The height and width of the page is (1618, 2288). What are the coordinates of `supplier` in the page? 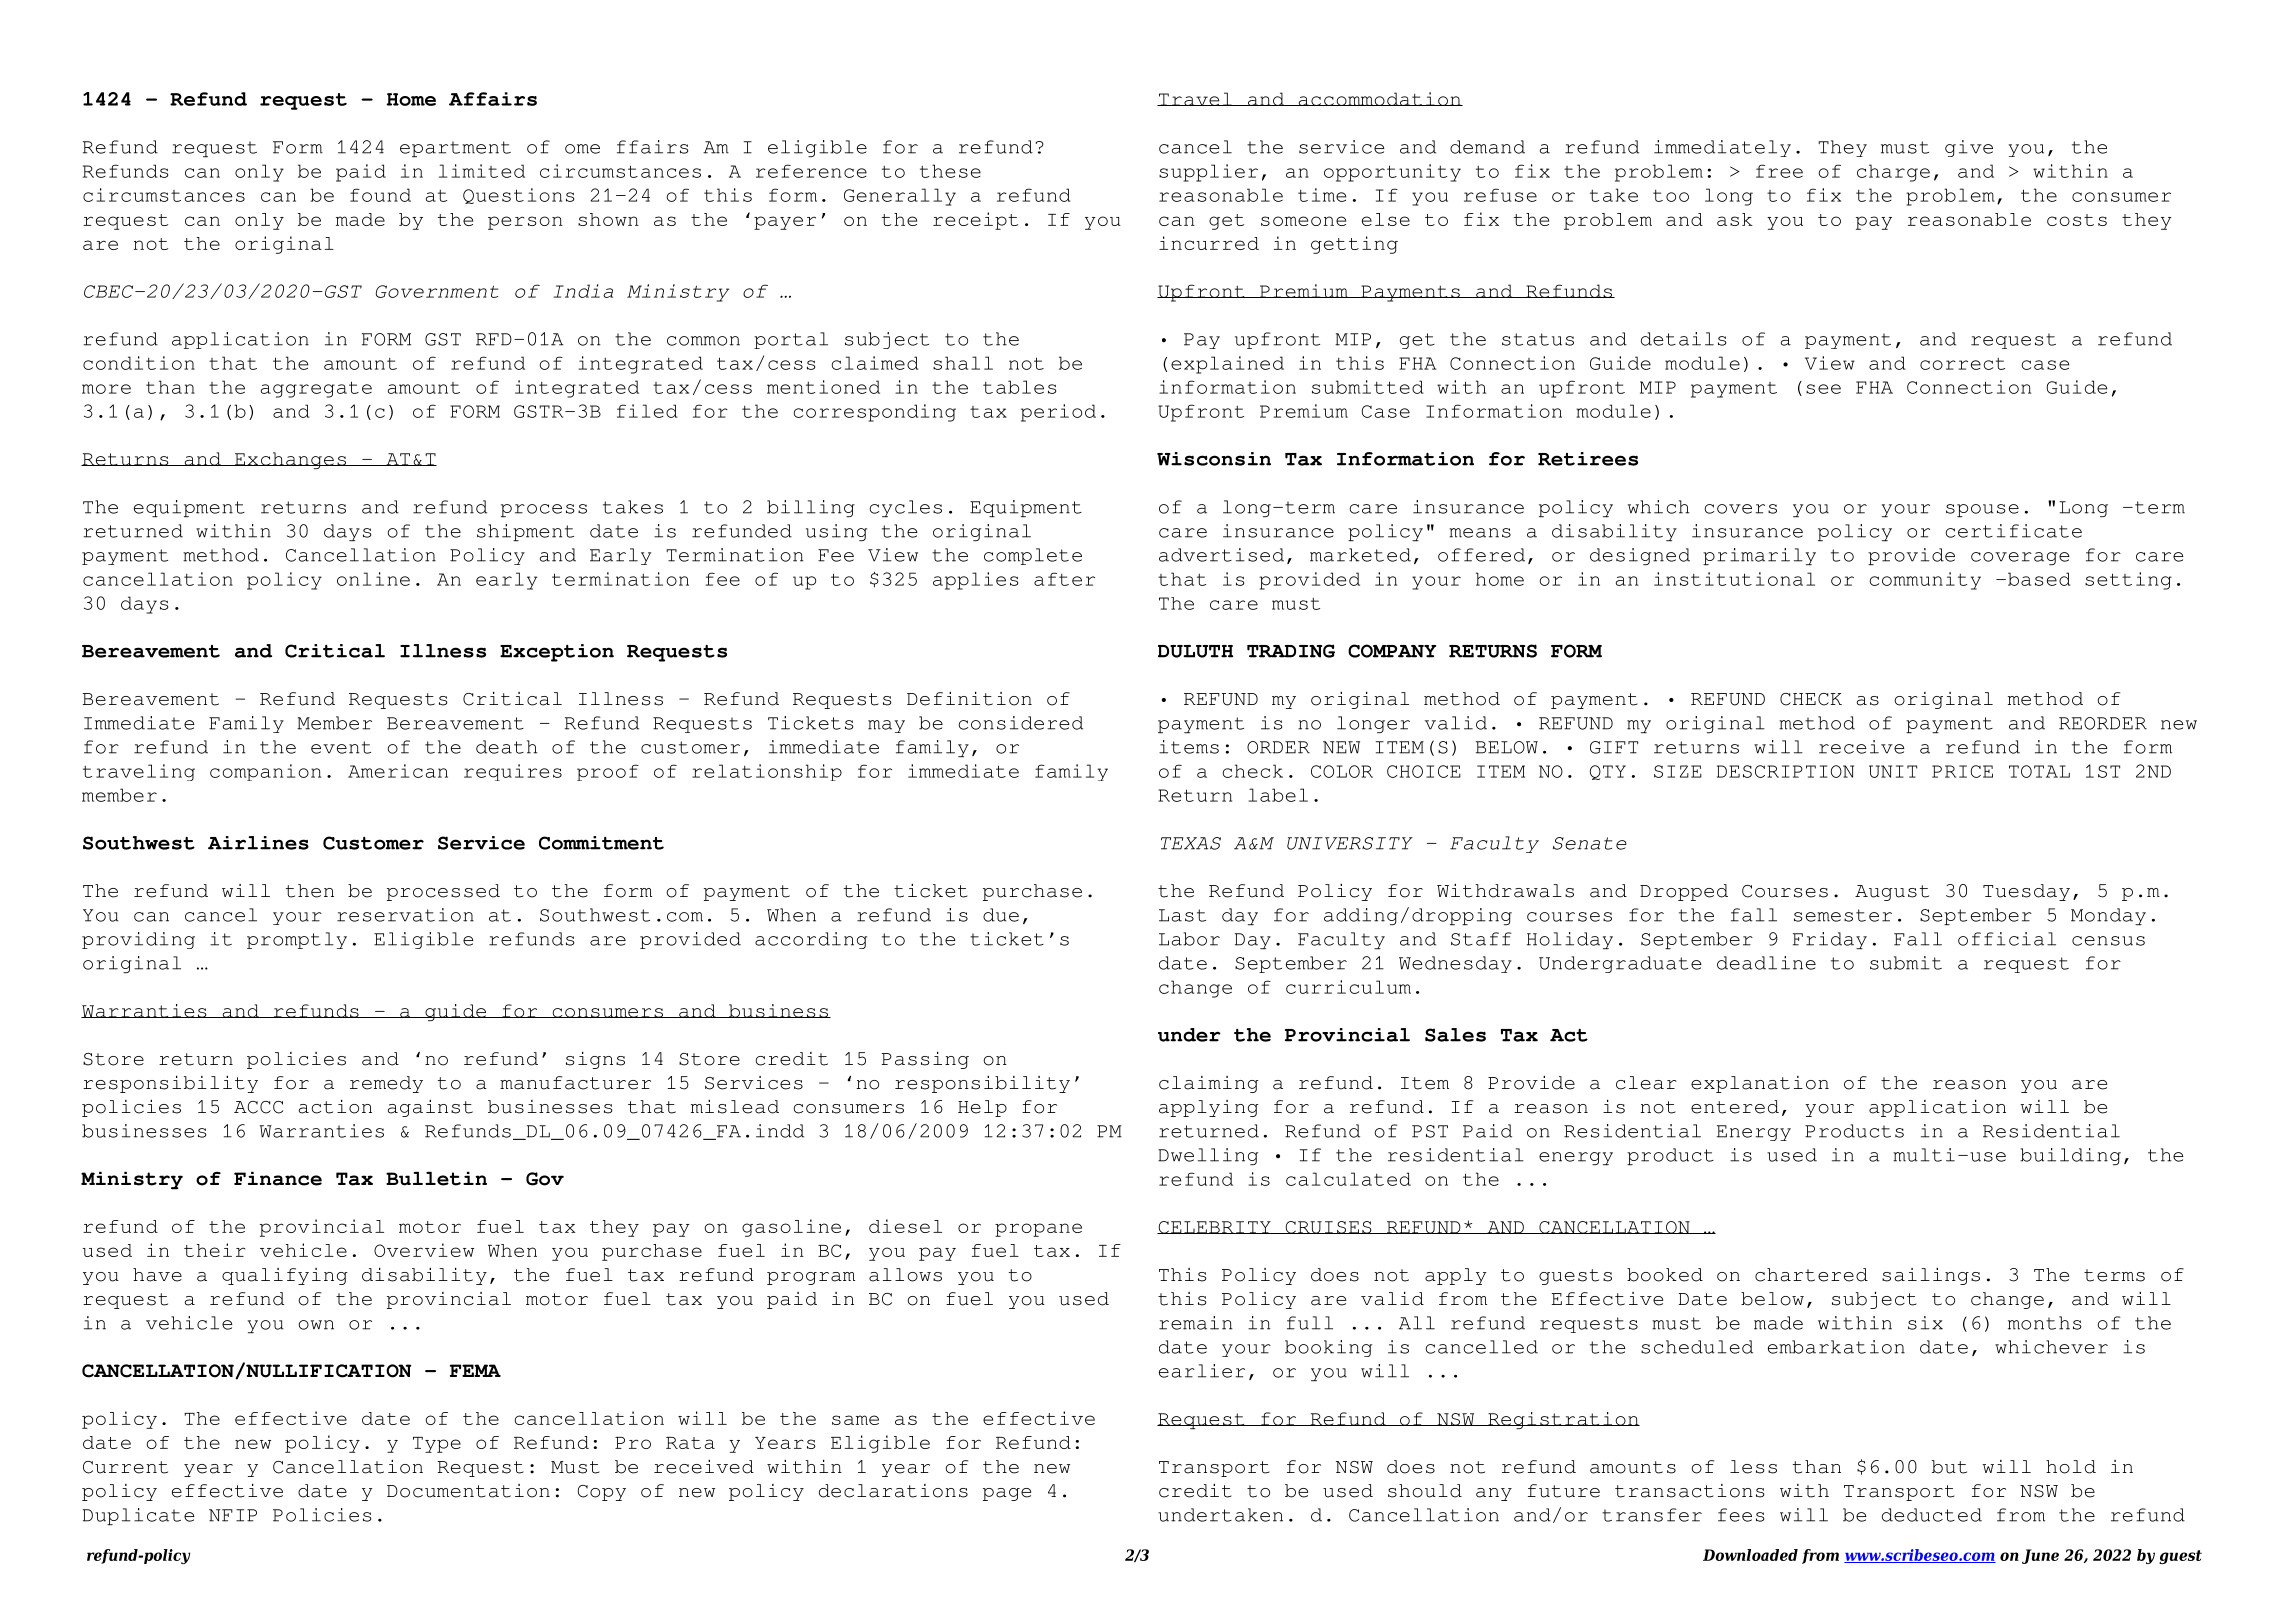 It's located at (1208, 173).
